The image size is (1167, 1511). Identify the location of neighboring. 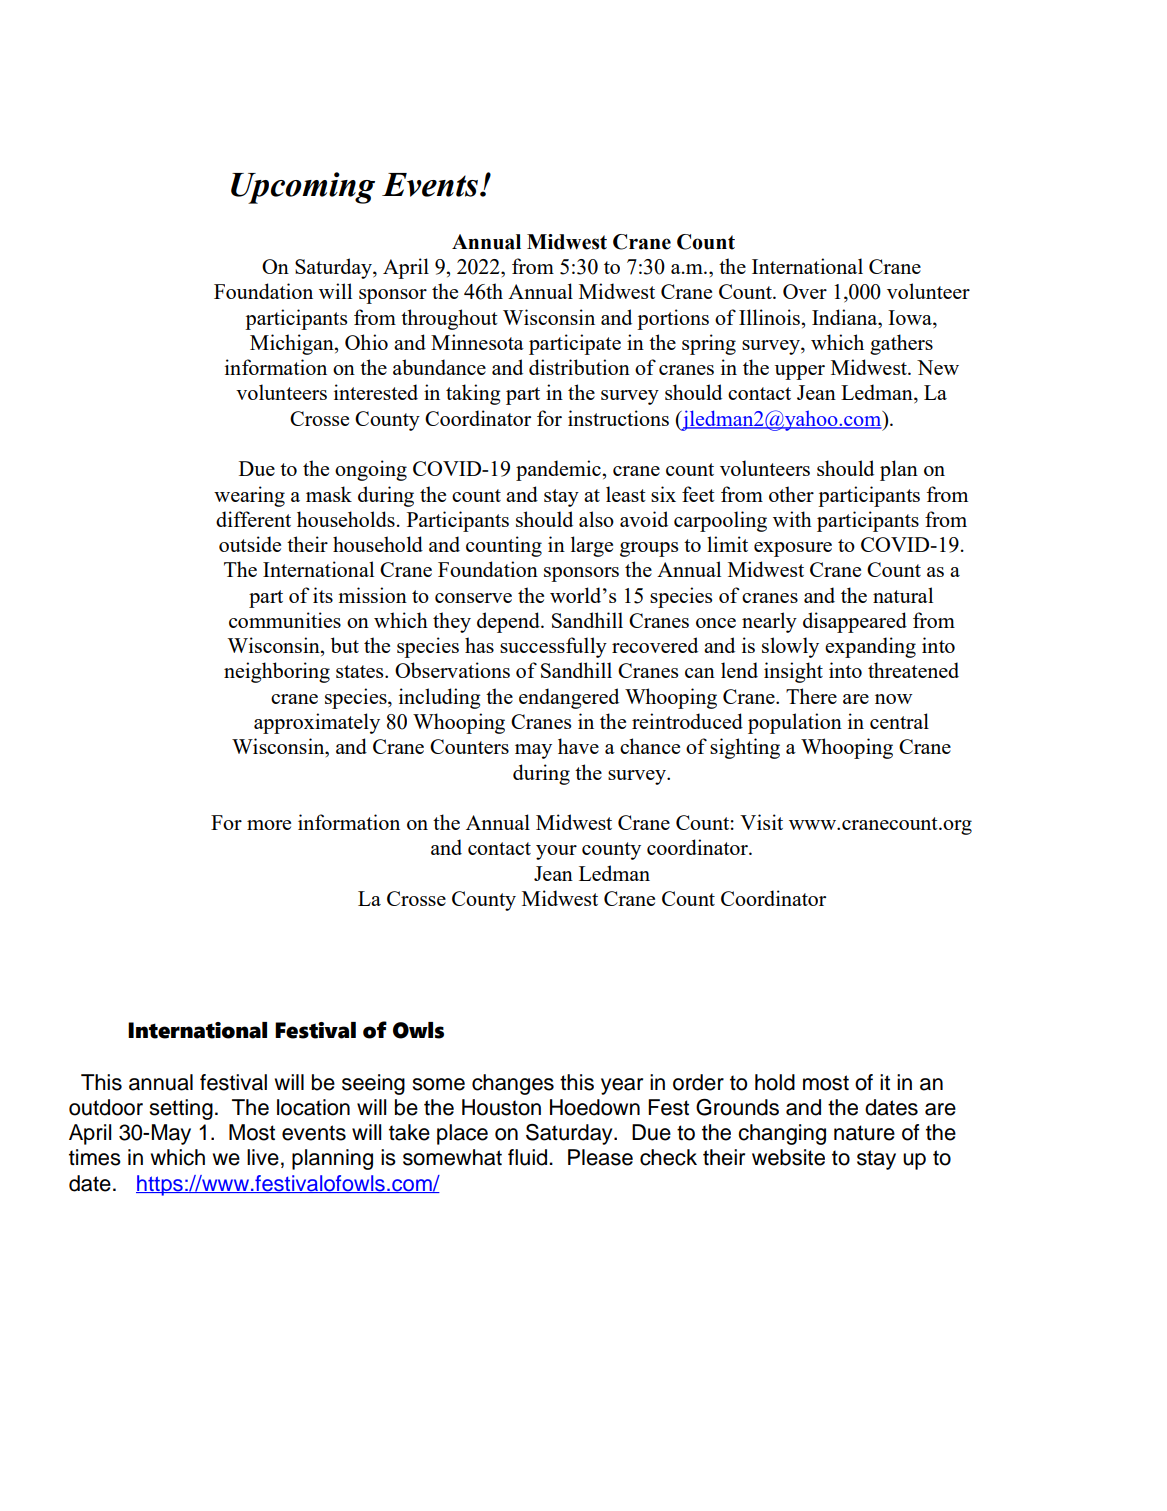
(277, 672).
